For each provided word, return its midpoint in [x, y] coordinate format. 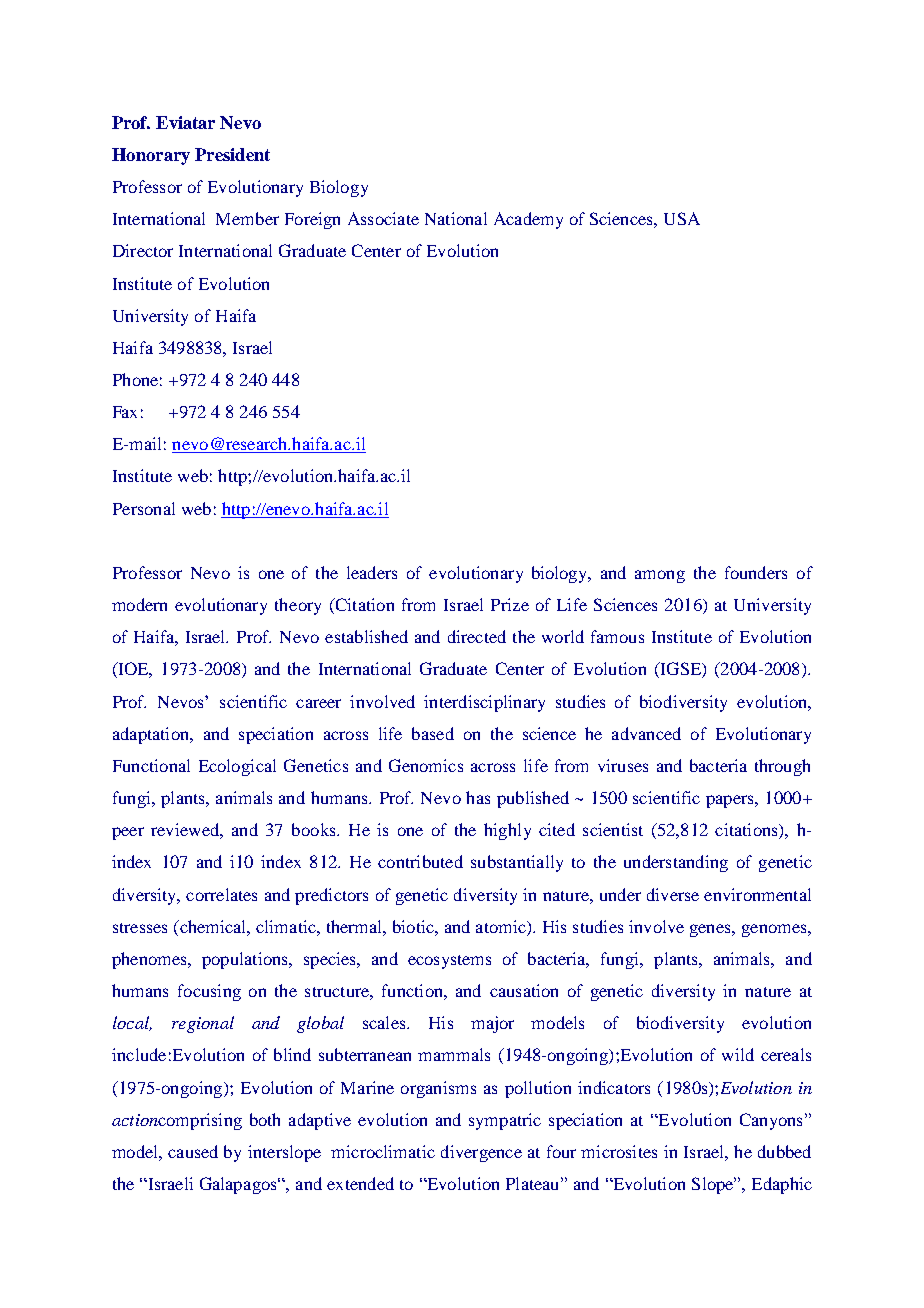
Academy [528, 220]
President [232, 154]
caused [193, 1151]
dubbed [784, 1151]
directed [477, 636]
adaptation [152, 735]
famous [617, 636]
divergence [481, 1153]
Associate [383, 218]
